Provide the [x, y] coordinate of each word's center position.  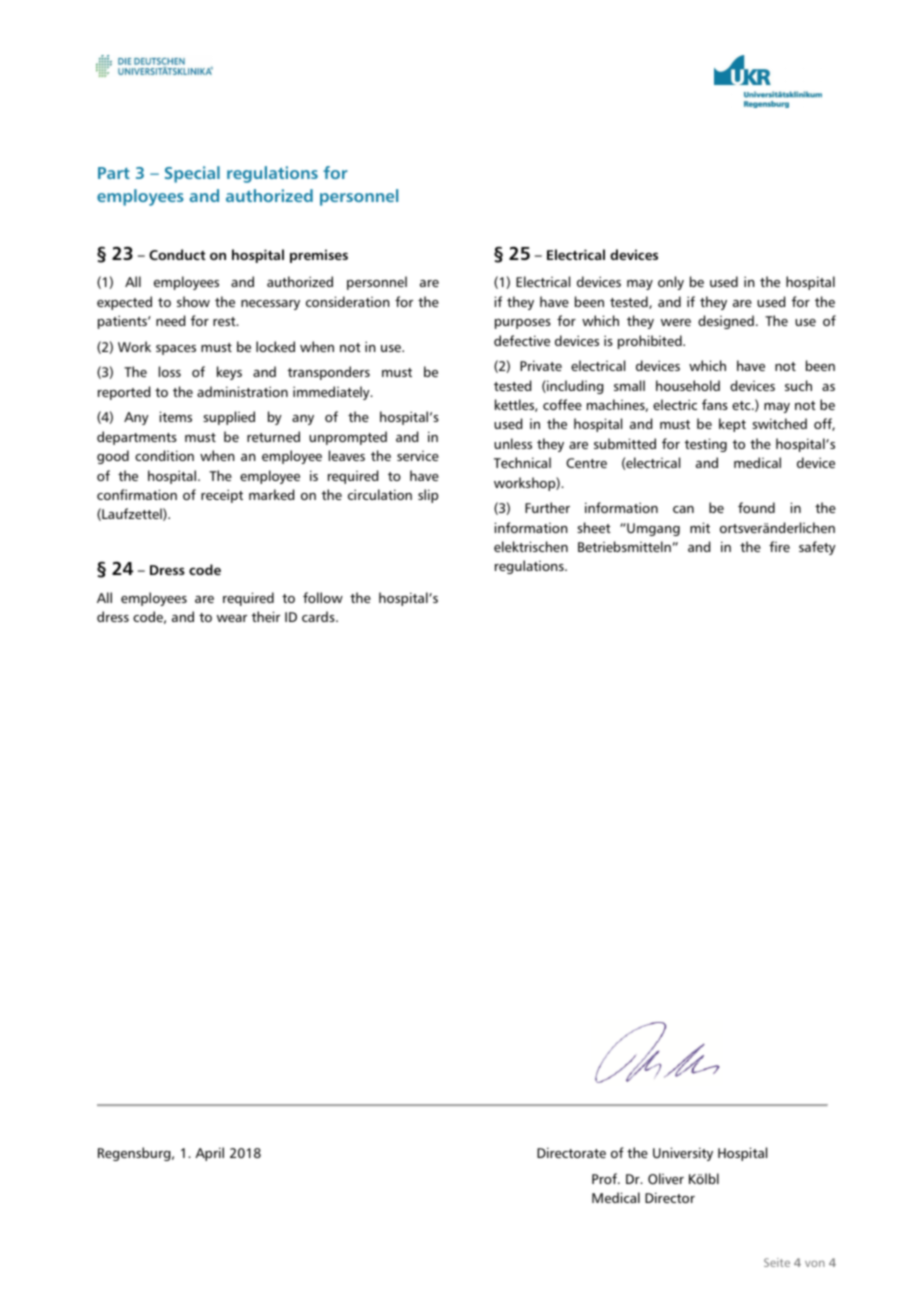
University [683, 1154]
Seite [777, 1262]
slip [428, 496]
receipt [222, 496]
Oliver [666, 1178]
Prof [605, 1178]
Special [192, 174]
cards [319, 616]
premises [319, 256]
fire [779, 546]
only [671, 283]
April [209, 1154]
